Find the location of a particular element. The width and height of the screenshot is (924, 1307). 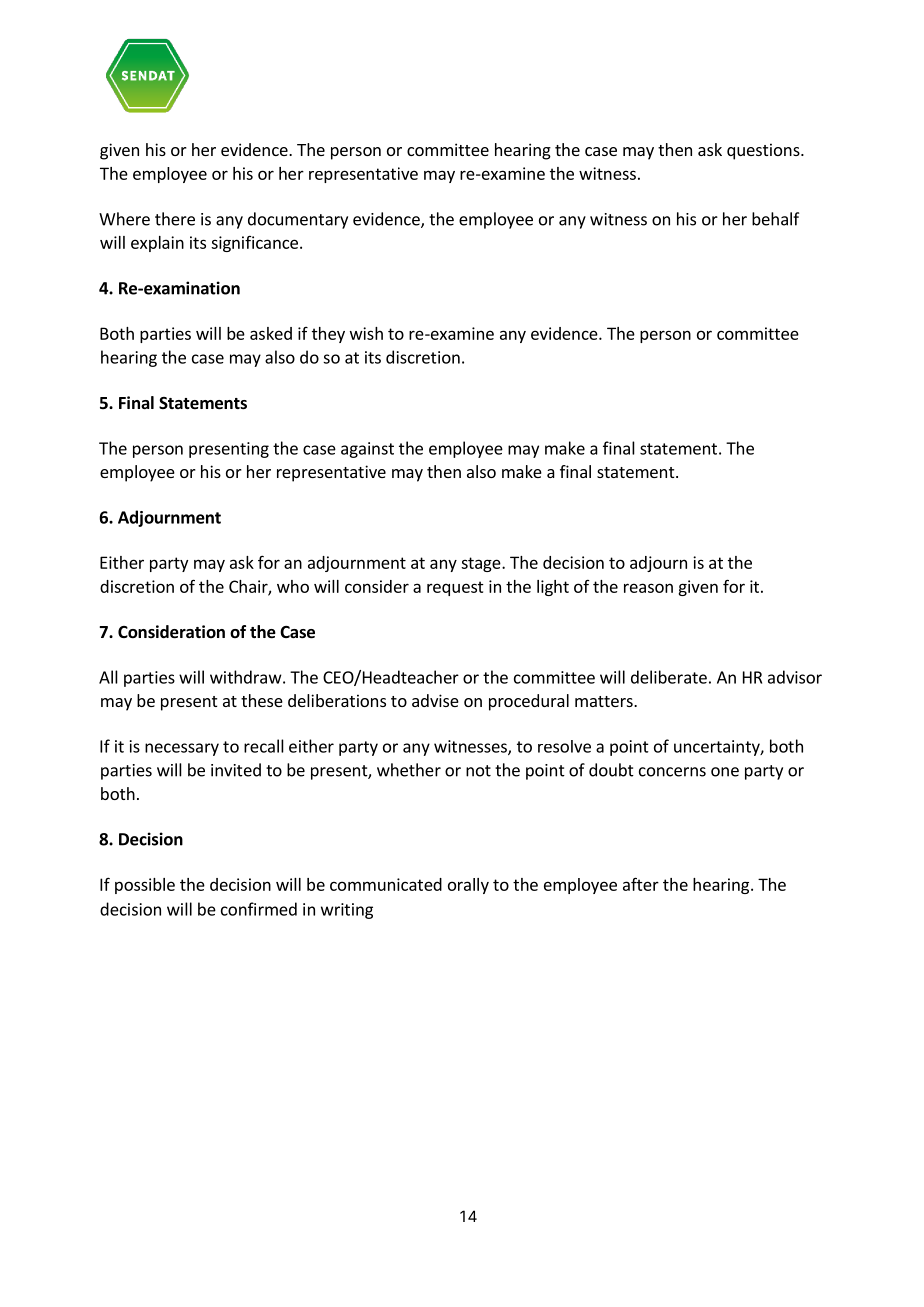

reason is located at coordinates (648, 588).
